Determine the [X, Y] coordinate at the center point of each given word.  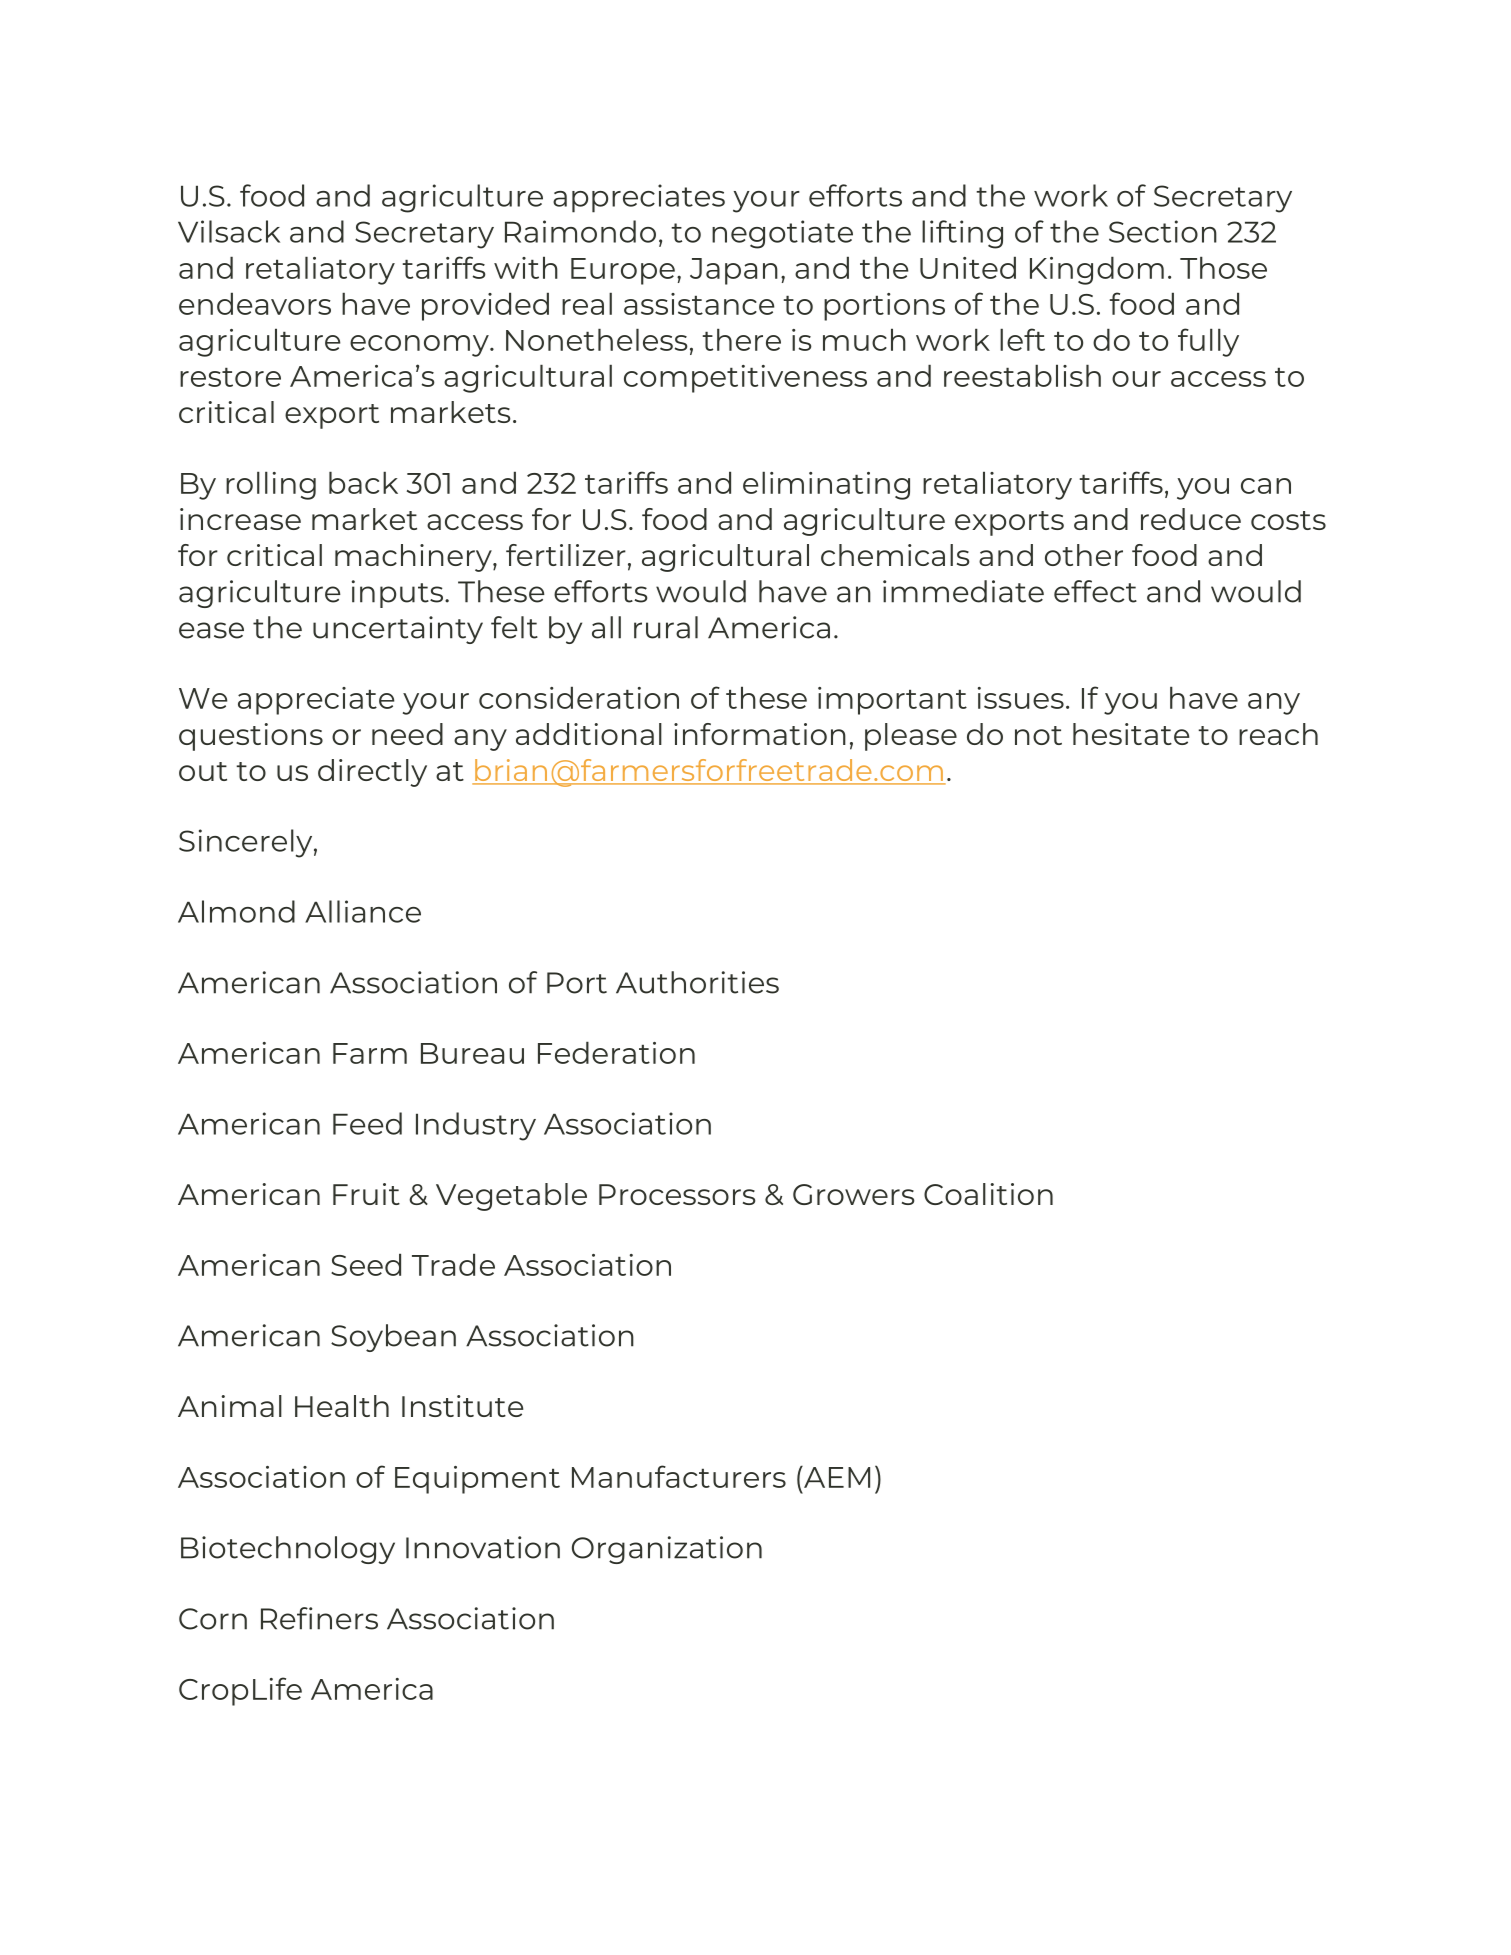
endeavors [255, 303]
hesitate [1131, 734]
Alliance [363, 911]
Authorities [697, 982]
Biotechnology [288, 1550]
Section [1163, 231]
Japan [734, 271]
